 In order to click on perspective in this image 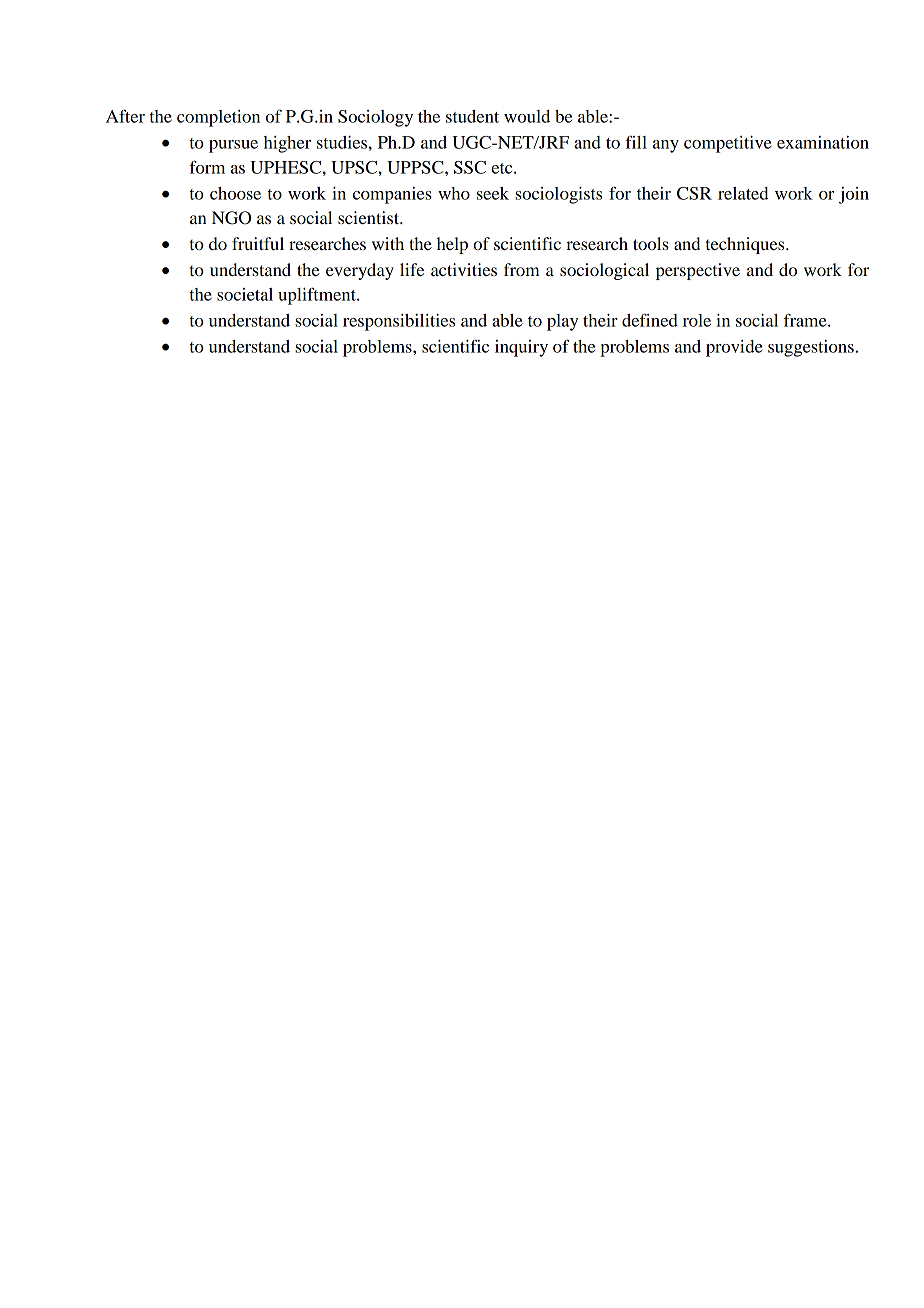, I will do `click(698, 271)`.
